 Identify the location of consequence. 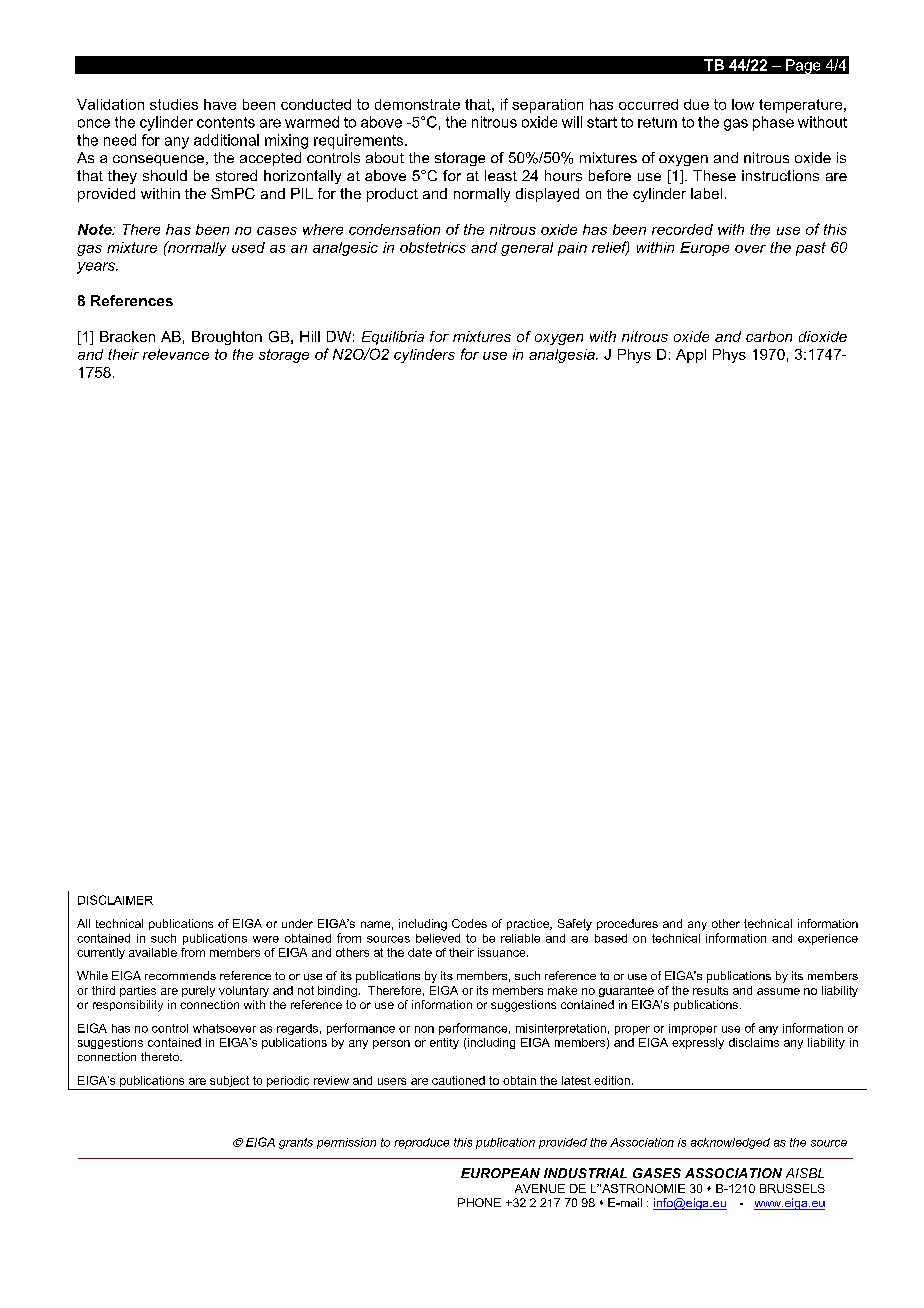
(160, 160).
